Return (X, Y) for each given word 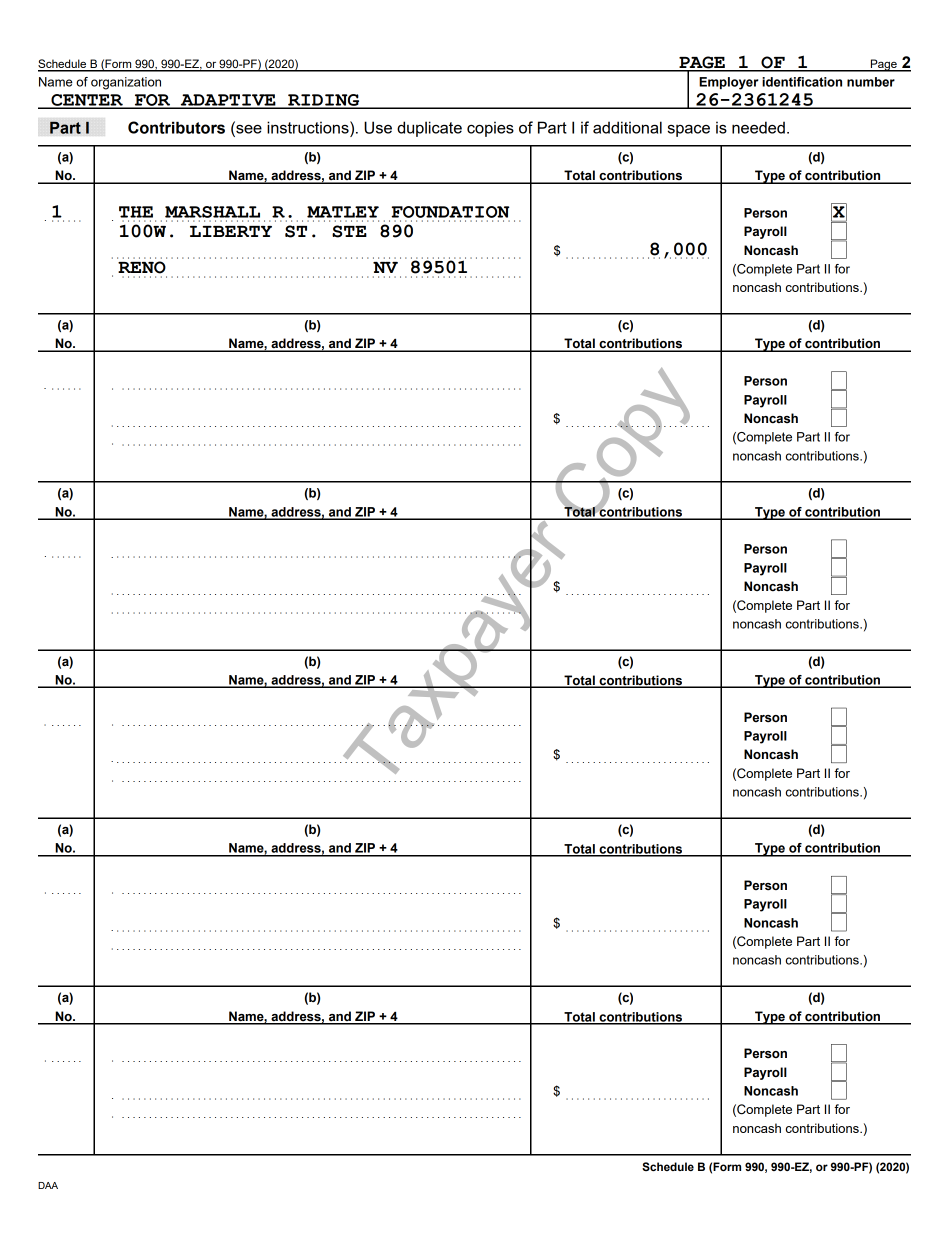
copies (490, 129)
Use (378, 127)
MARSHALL (212, 212)
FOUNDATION (450, 212)
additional (627, 127)
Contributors (176, 127)
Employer (729, 83)
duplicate (429, 129)
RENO (142, 266)
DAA (48, 1185)
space (688, 131)
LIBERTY (231, 231)
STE (349, 231)
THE (136, 212)
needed (758, 127)
